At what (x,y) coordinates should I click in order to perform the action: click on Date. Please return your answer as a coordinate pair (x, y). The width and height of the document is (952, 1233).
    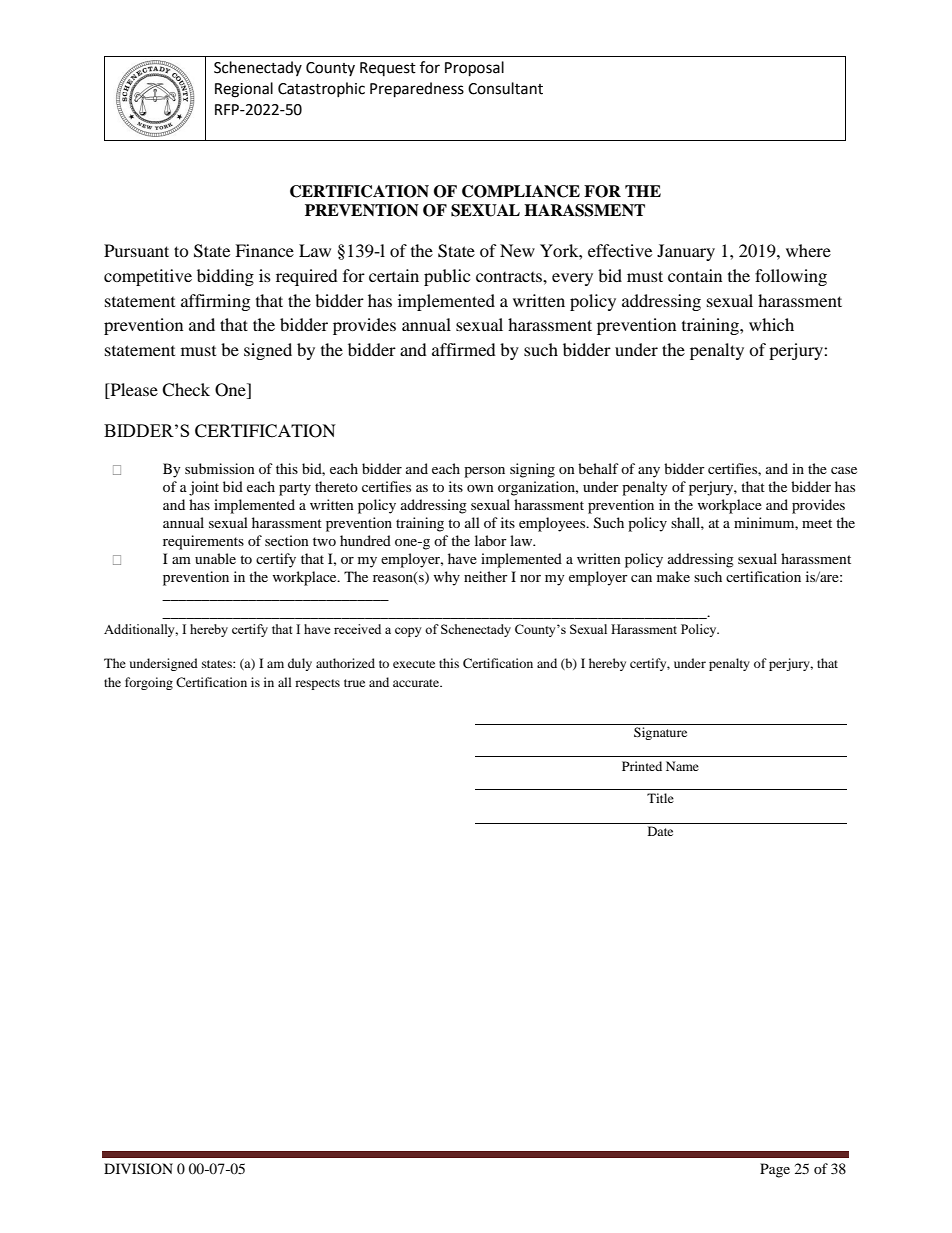
    Looking at the image, I should click on (660, 831).
